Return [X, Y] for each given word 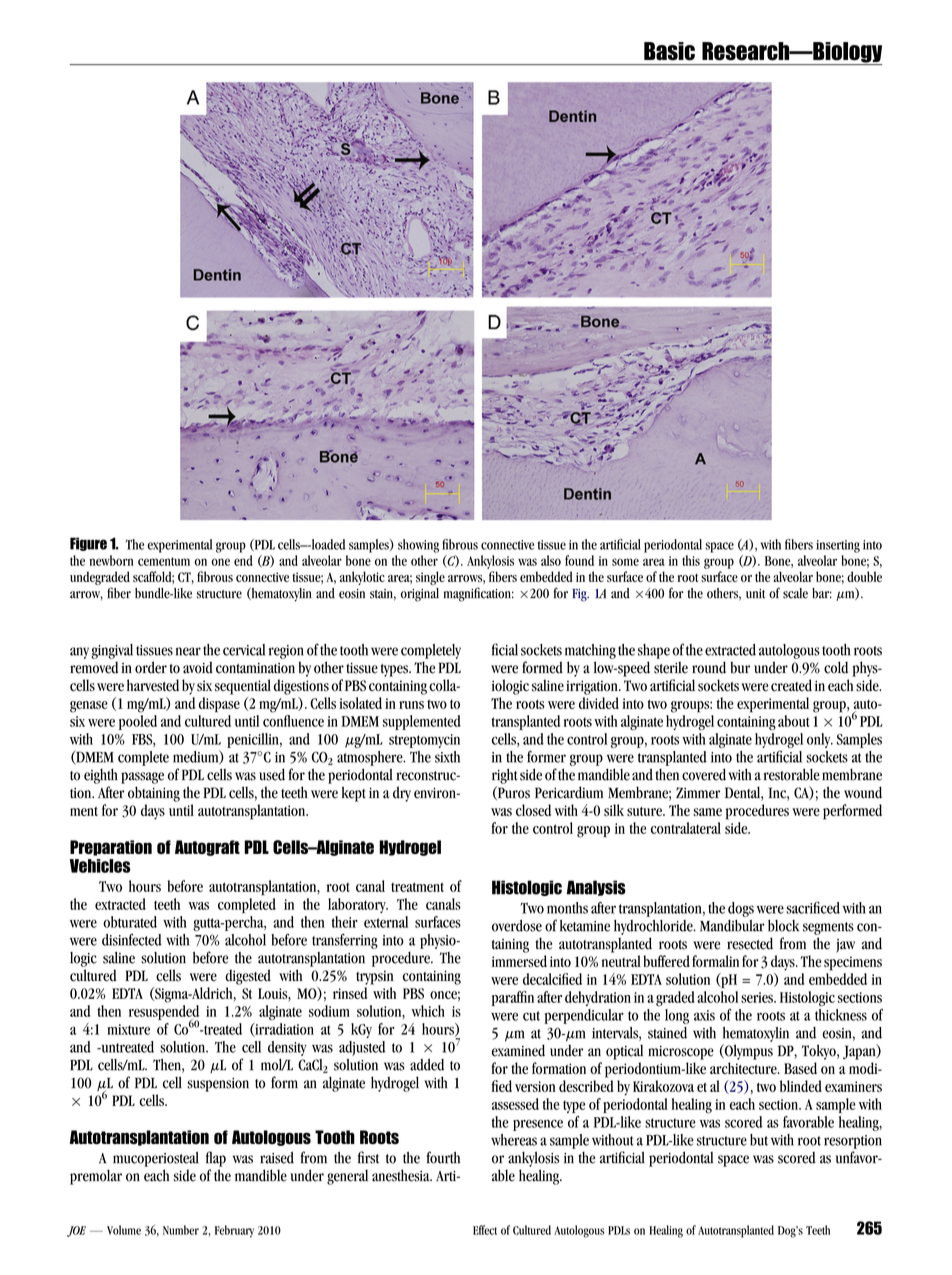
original [420, 595]
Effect [485, 1230]
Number [181, 1230]
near [188, 651]
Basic [669, 51]
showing [418, 546]
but [759, 1140]
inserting [838, 546]
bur [740, 667]
